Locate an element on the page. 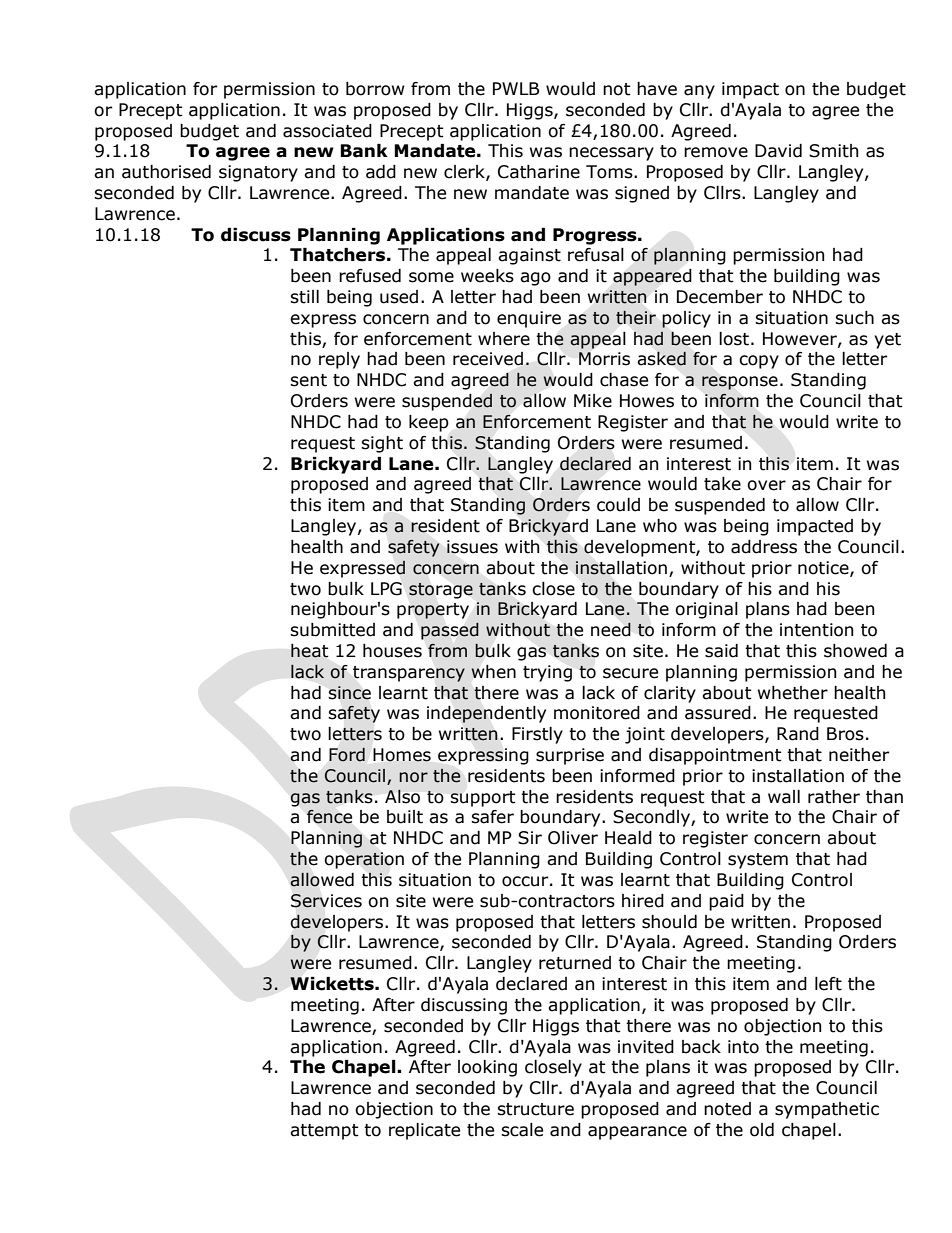  fence is located at coordinates (329, 817).
